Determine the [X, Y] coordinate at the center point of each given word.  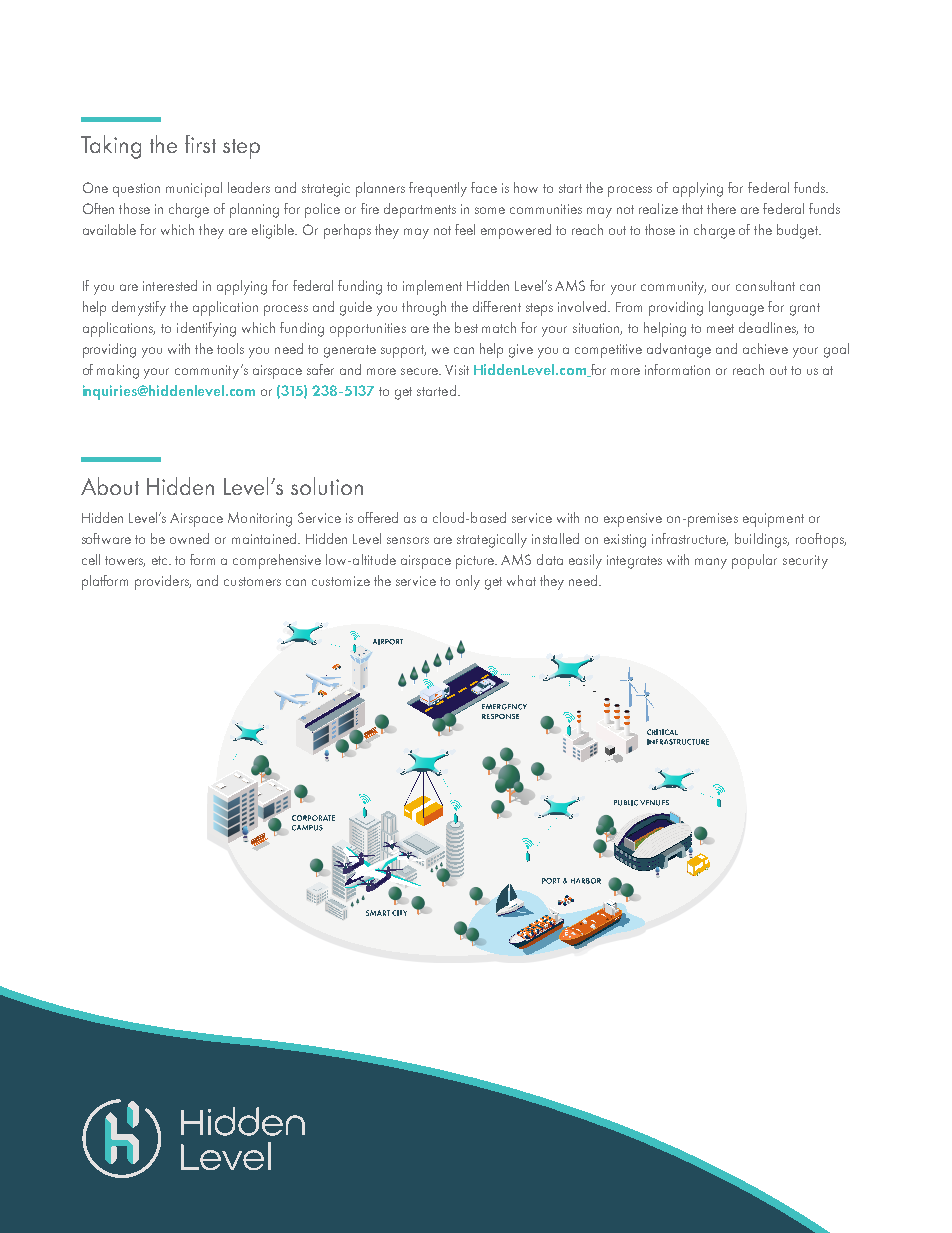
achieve [765, 348]
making [118, 371]
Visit [457, 370]
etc [161, 560]
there [721, 208]
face [484, 187]
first [200, 144]
